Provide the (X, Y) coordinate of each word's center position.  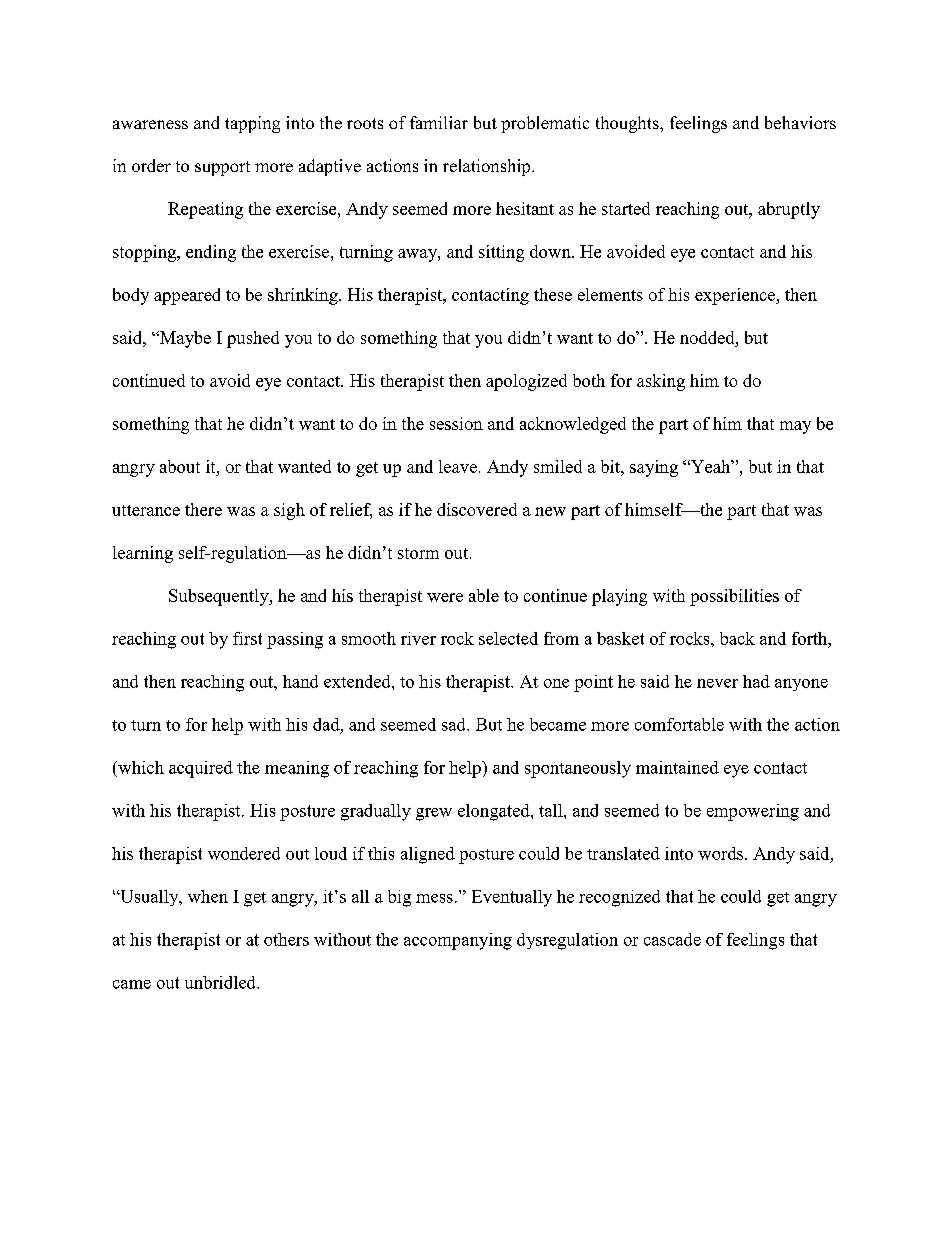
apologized (526, 382)
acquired (201, 769)
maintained (677, 767)
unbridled (221, 982)
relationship (488, 167)
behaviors (800, 122)
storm (418, 553)
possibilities (734, 597)
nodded (708, 337)
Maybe (184, 339)
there (203, 509)
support (222, 168)
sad (455, 724)
